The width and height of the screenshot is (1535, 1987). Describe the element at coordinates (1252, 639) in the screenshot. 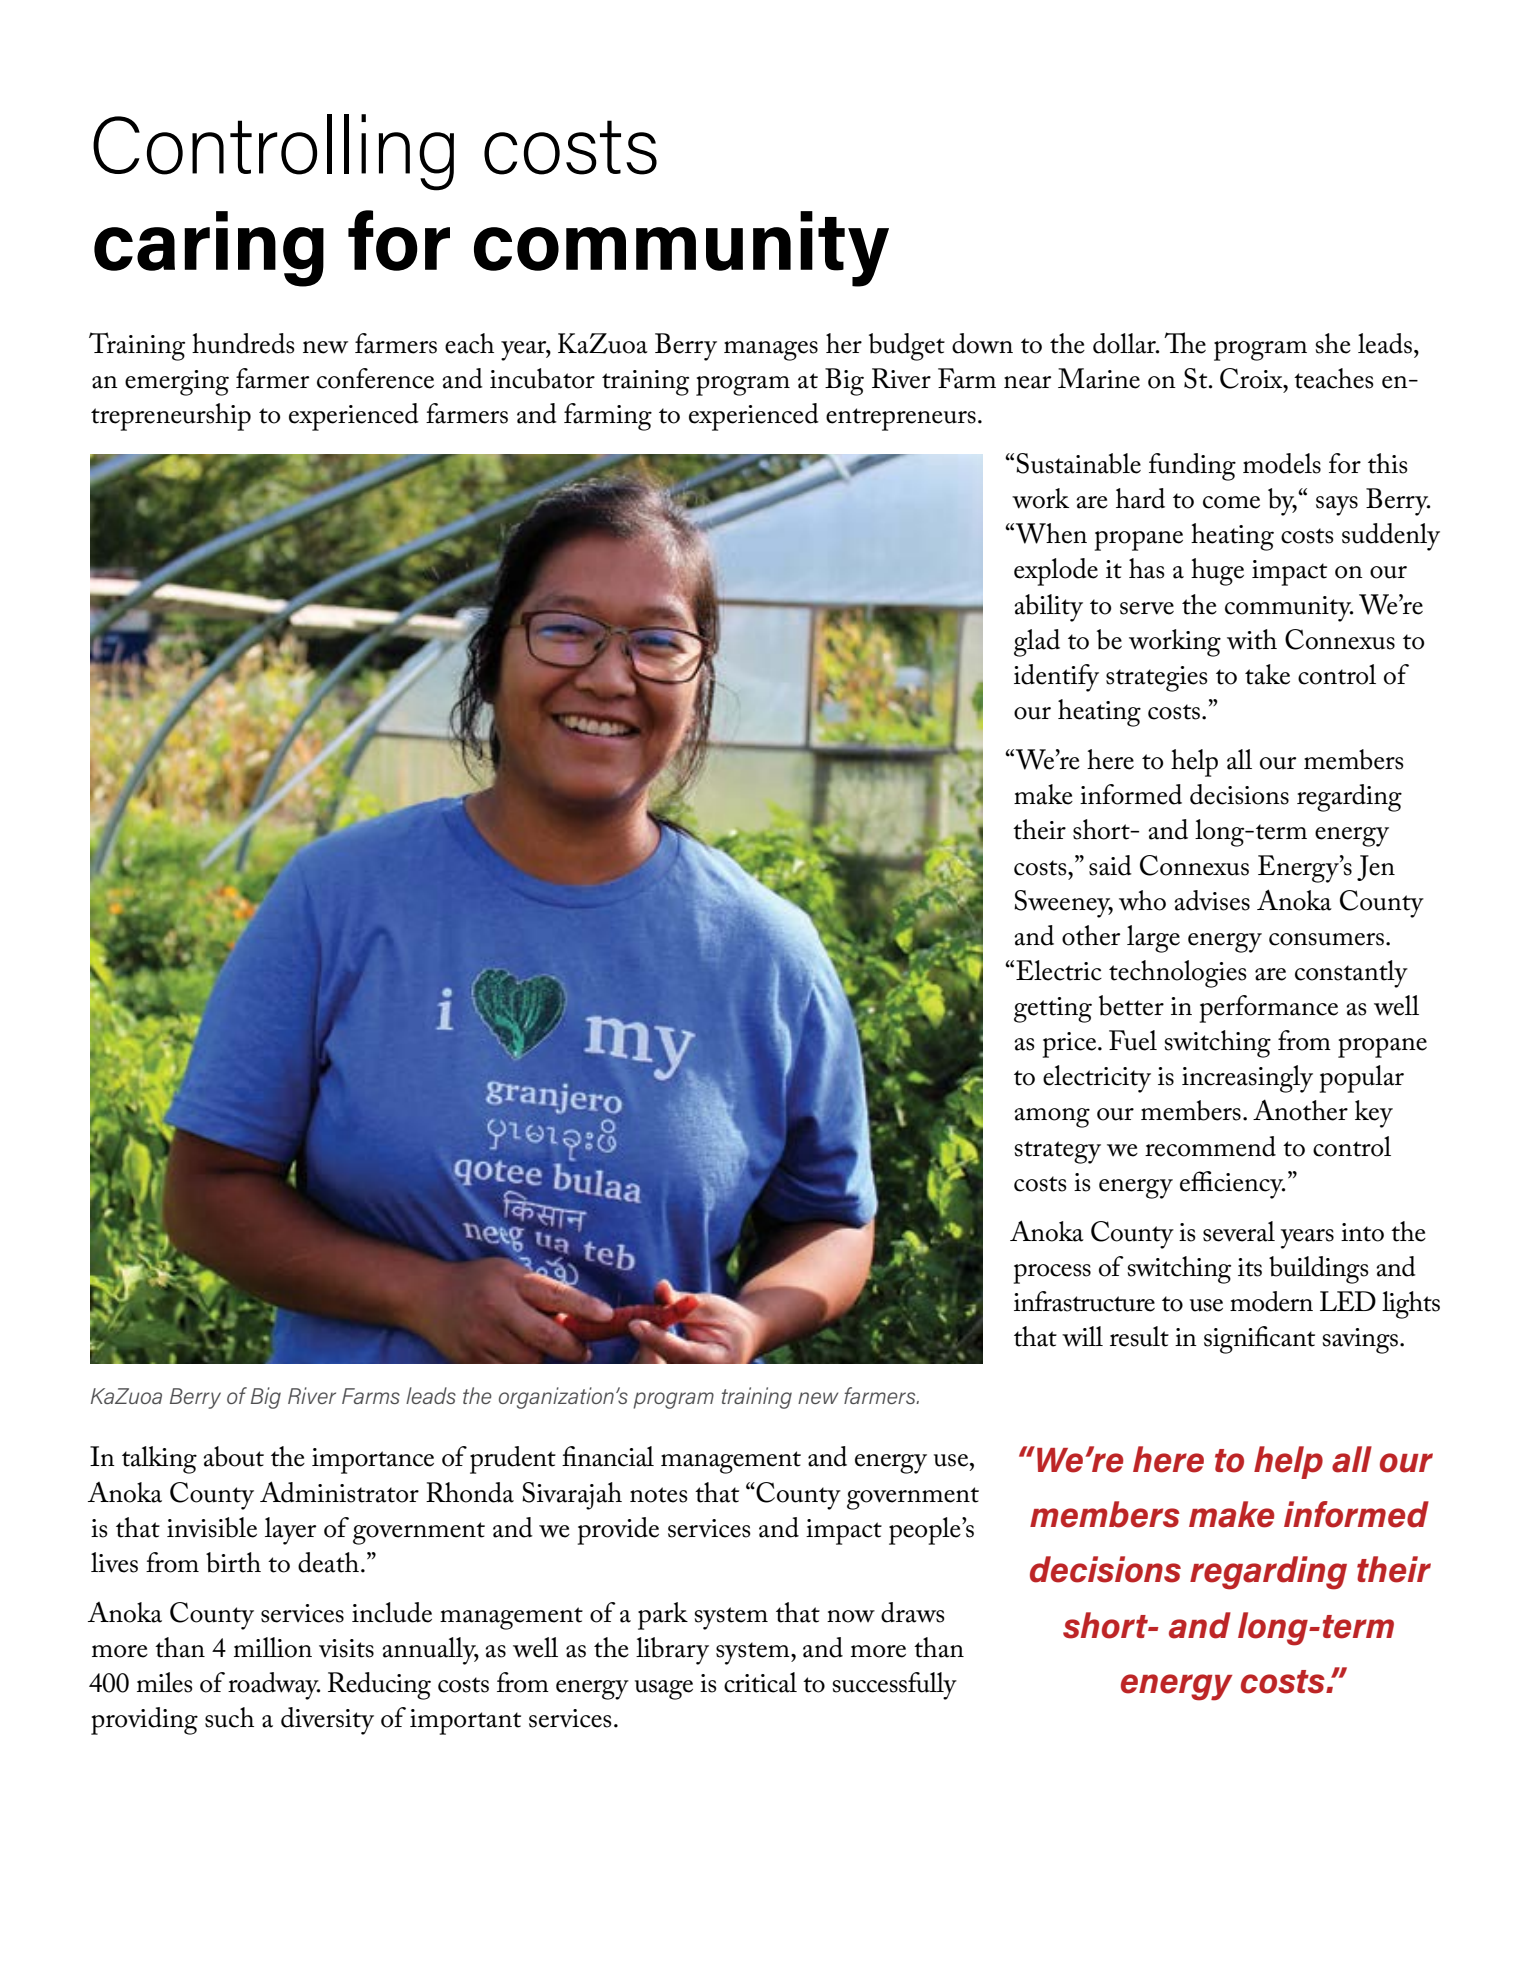

I see `with` at that location.
